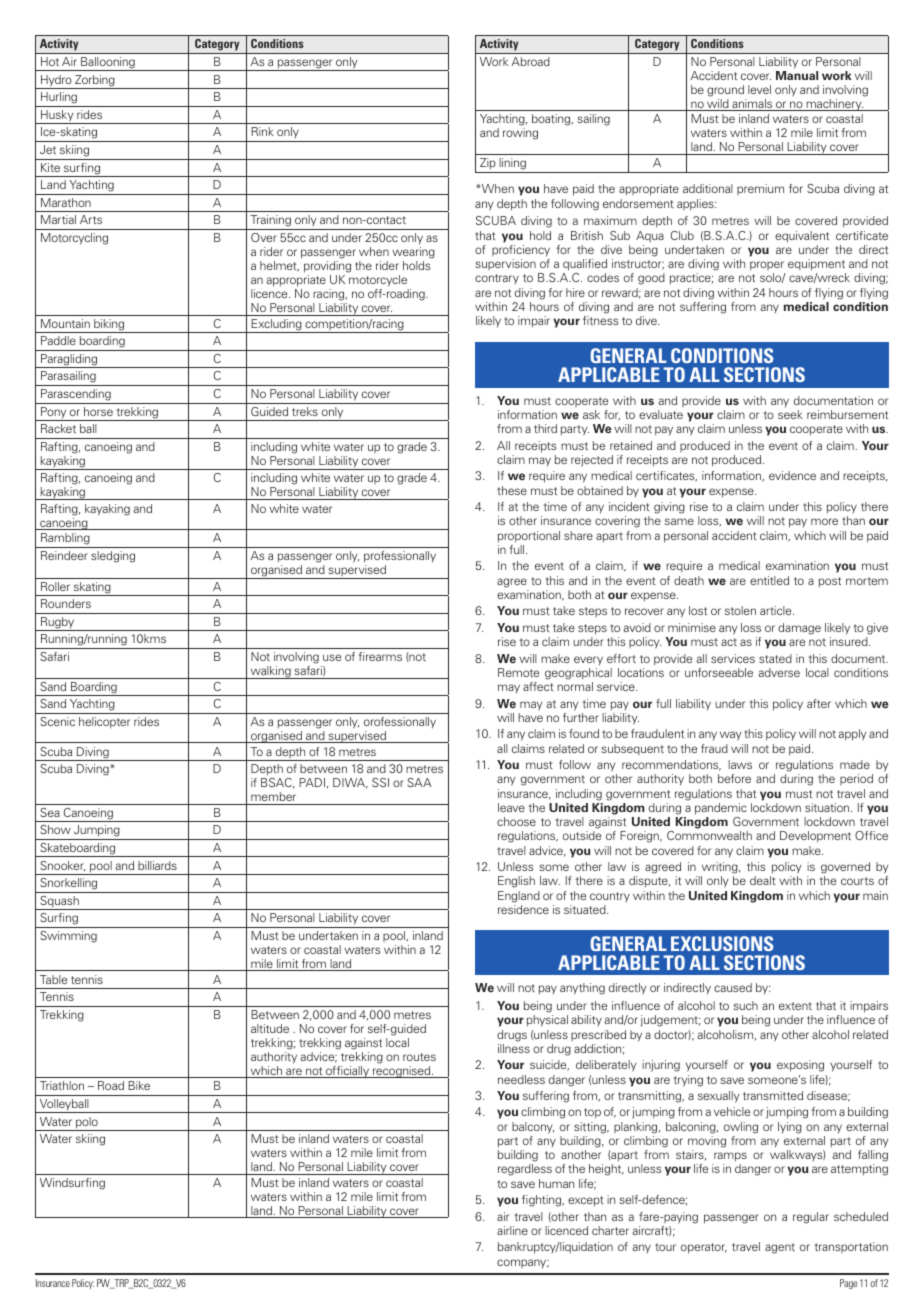 The image size is (924, 1308). What do you see at coordinates (68, 937) in the screenshot?
I see `Swimming` at bounding box center [68, 937].
